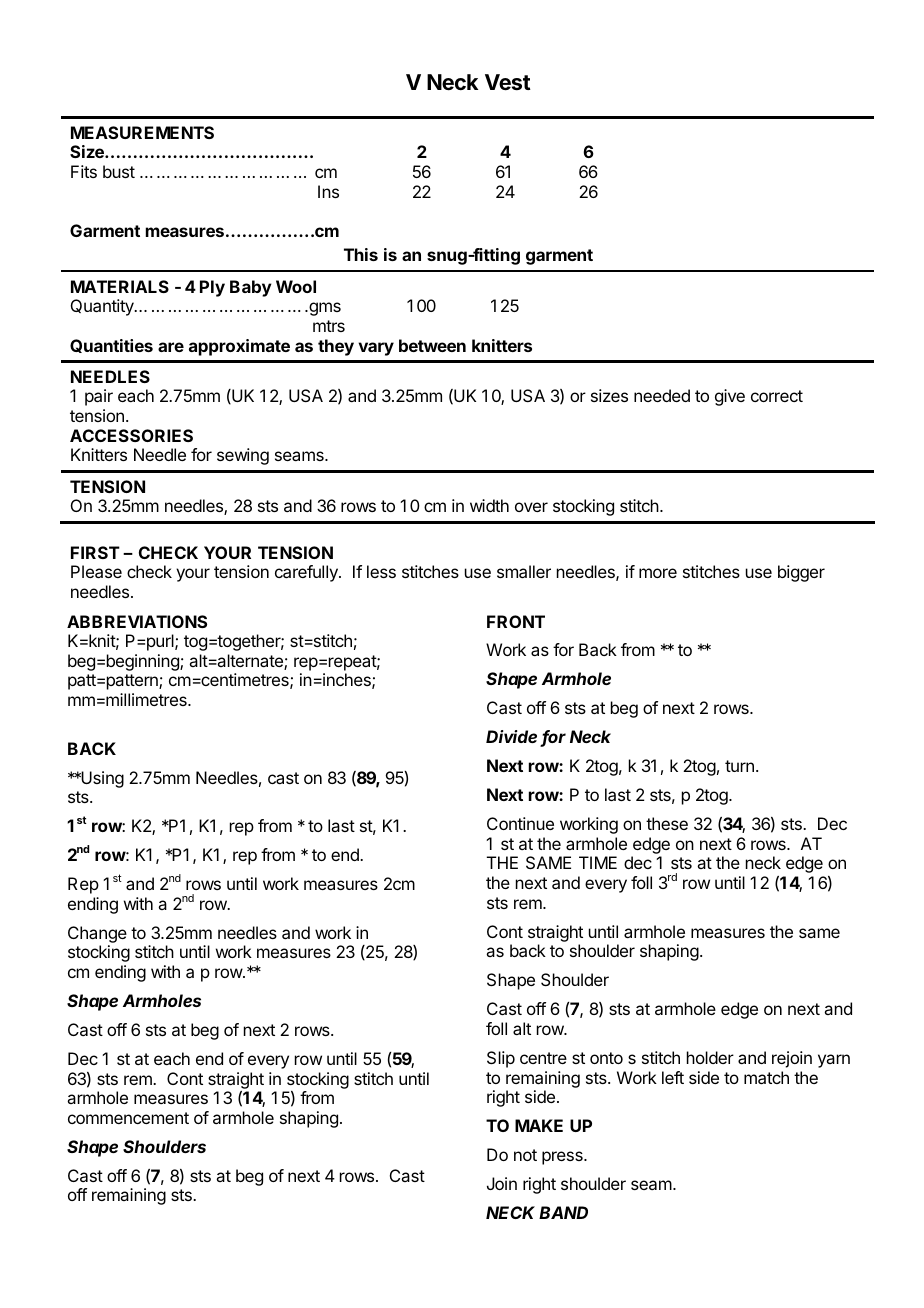 This screenshot has width=924, height=1308. What do you see at coordinates (99, 397) in the screenshot?
I see `pair` at bounding box center [99, 397].
